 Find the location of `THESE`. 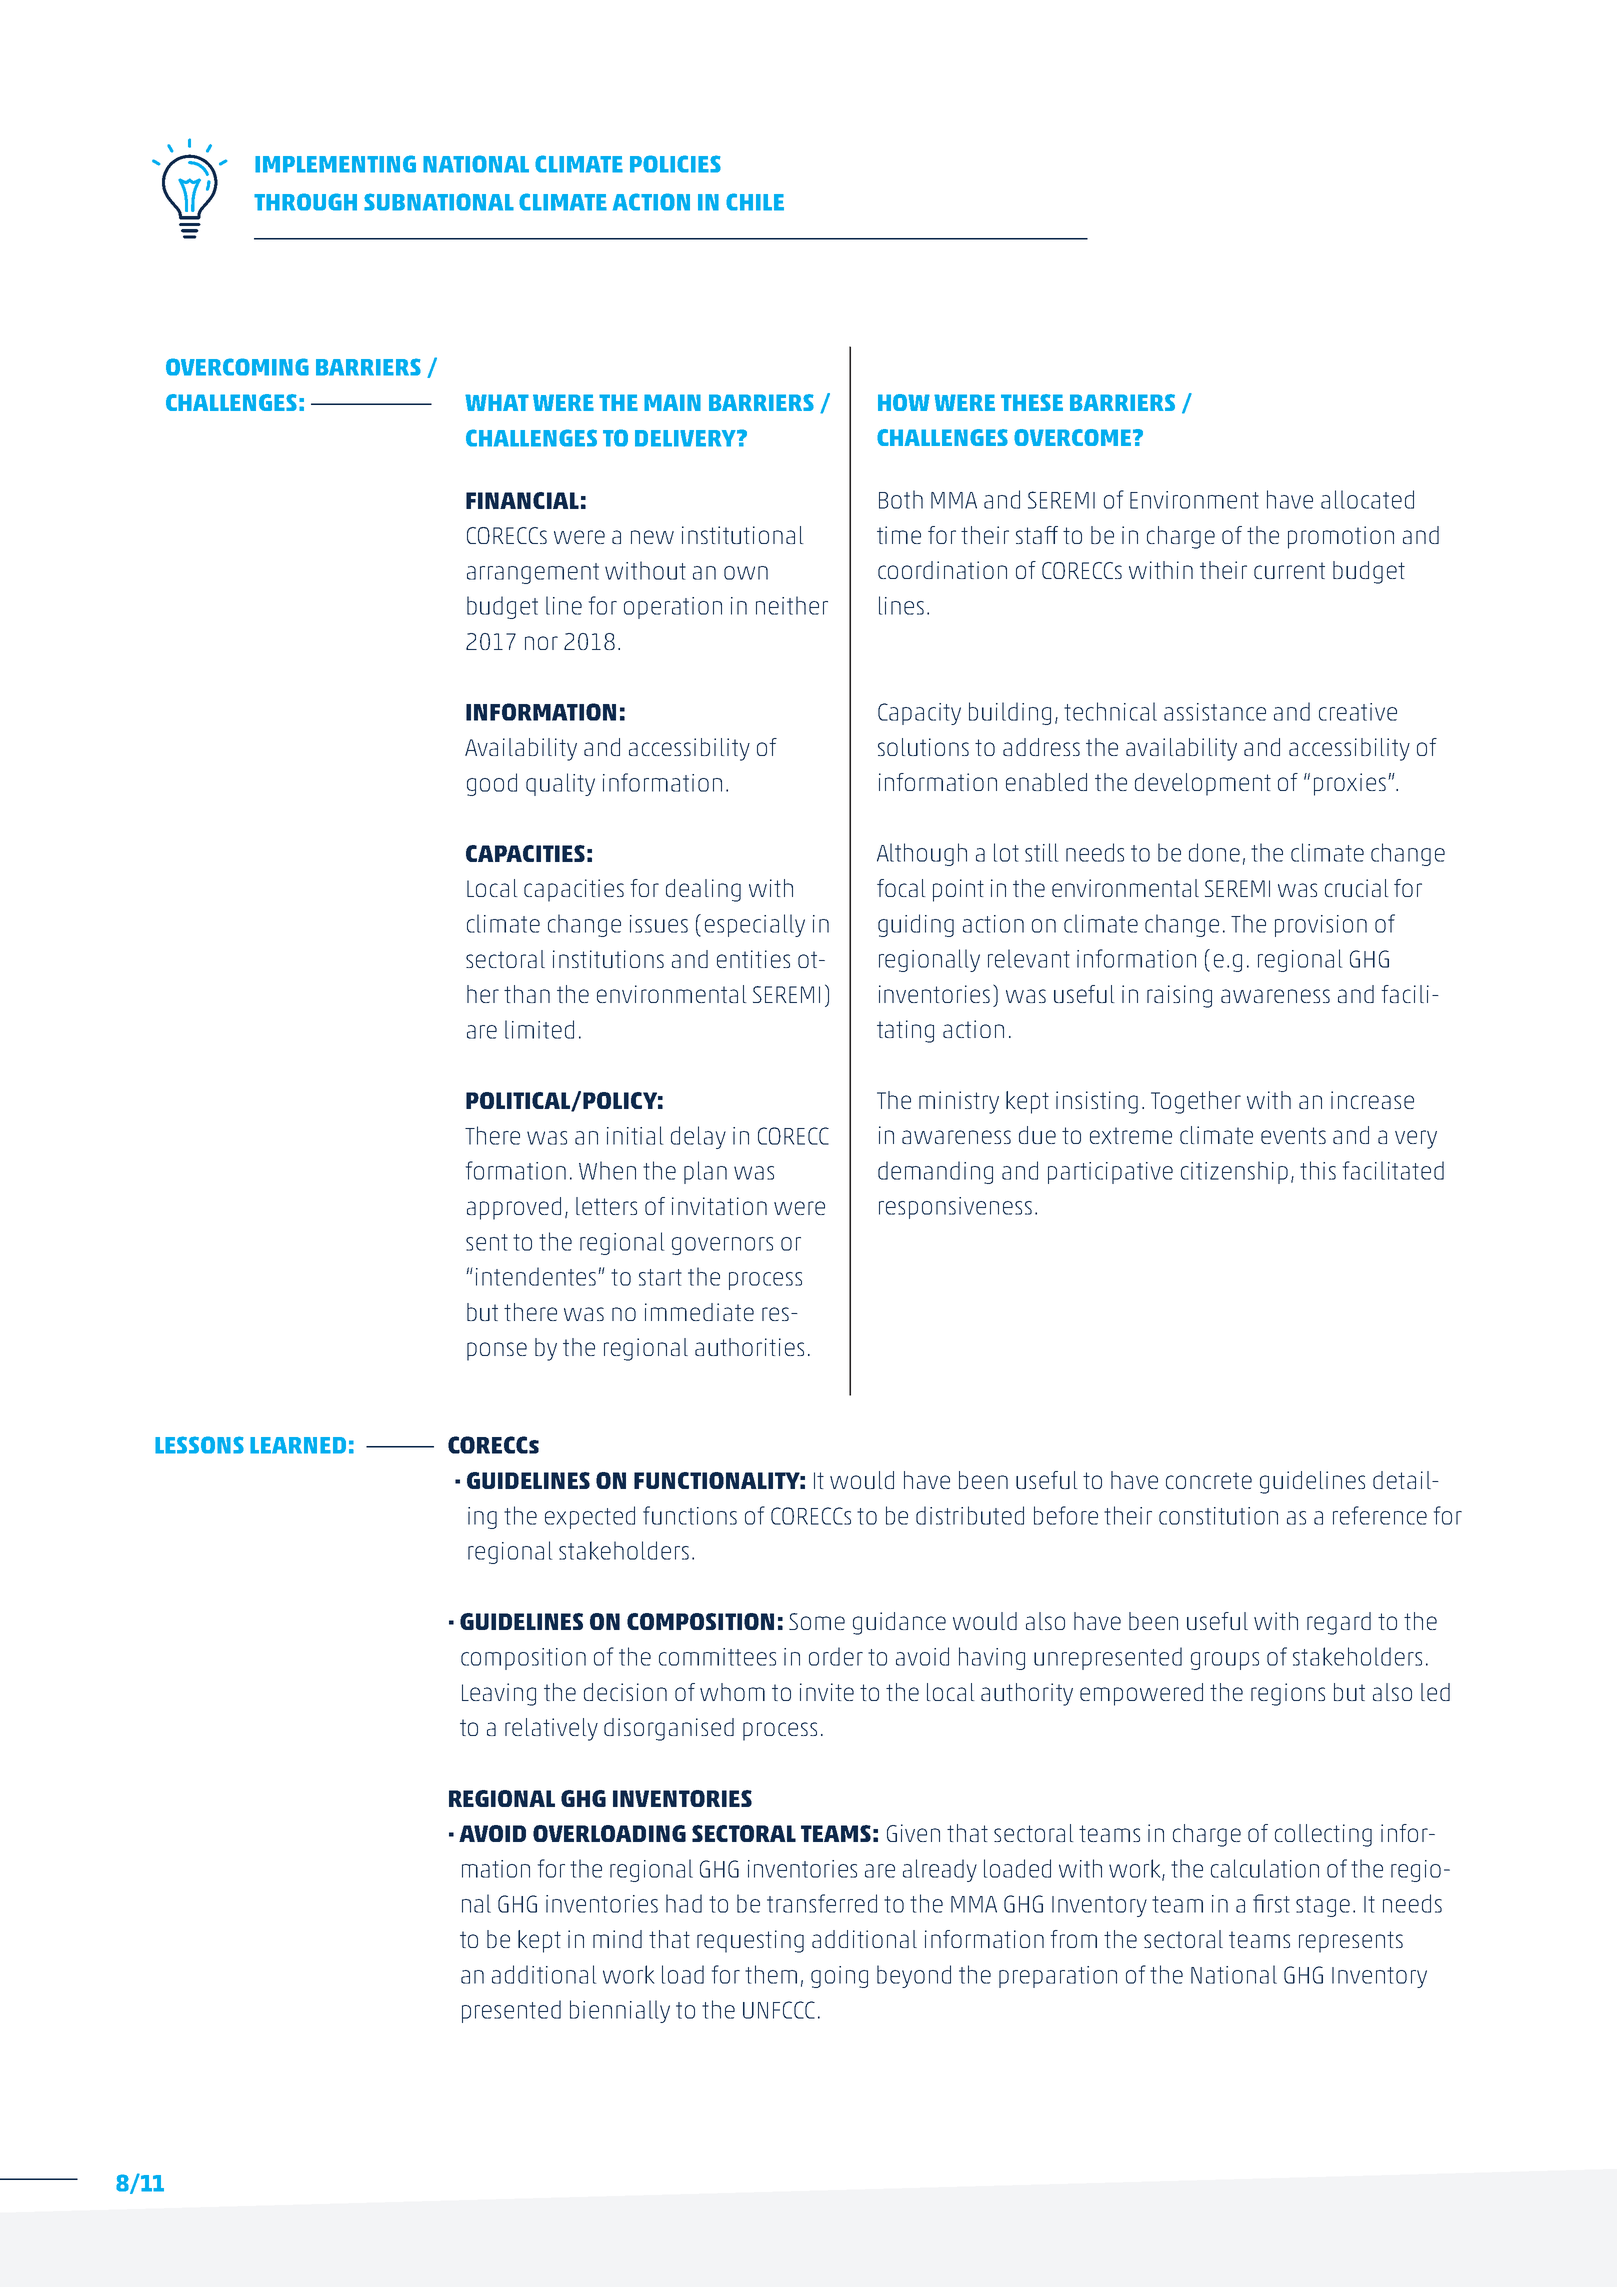

THESE is located at coordinates (1032, 402).
